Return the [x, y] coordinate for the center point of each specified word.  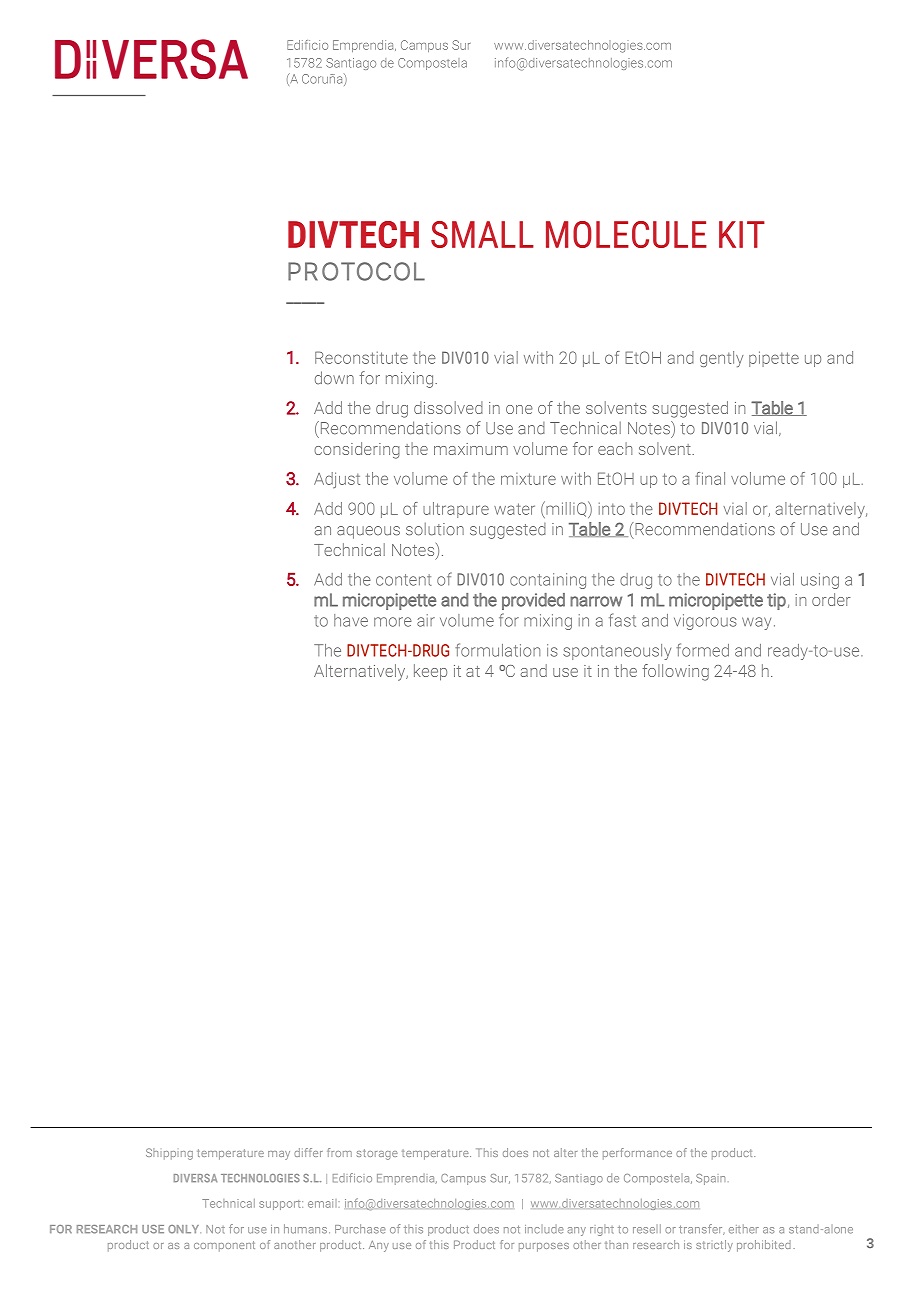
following [676, 672]
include [544, 1229]
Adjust [337, 480]
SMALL [482, 234]
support [281, 1205]
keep [430, 672]
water [514, 509]
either [744, 1229]
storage [377, 1154]
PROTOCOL [356, 271]
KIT [742, 234]
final [710, 478]
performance [637, 1154]
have [351, 620]
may [279, 1155]
